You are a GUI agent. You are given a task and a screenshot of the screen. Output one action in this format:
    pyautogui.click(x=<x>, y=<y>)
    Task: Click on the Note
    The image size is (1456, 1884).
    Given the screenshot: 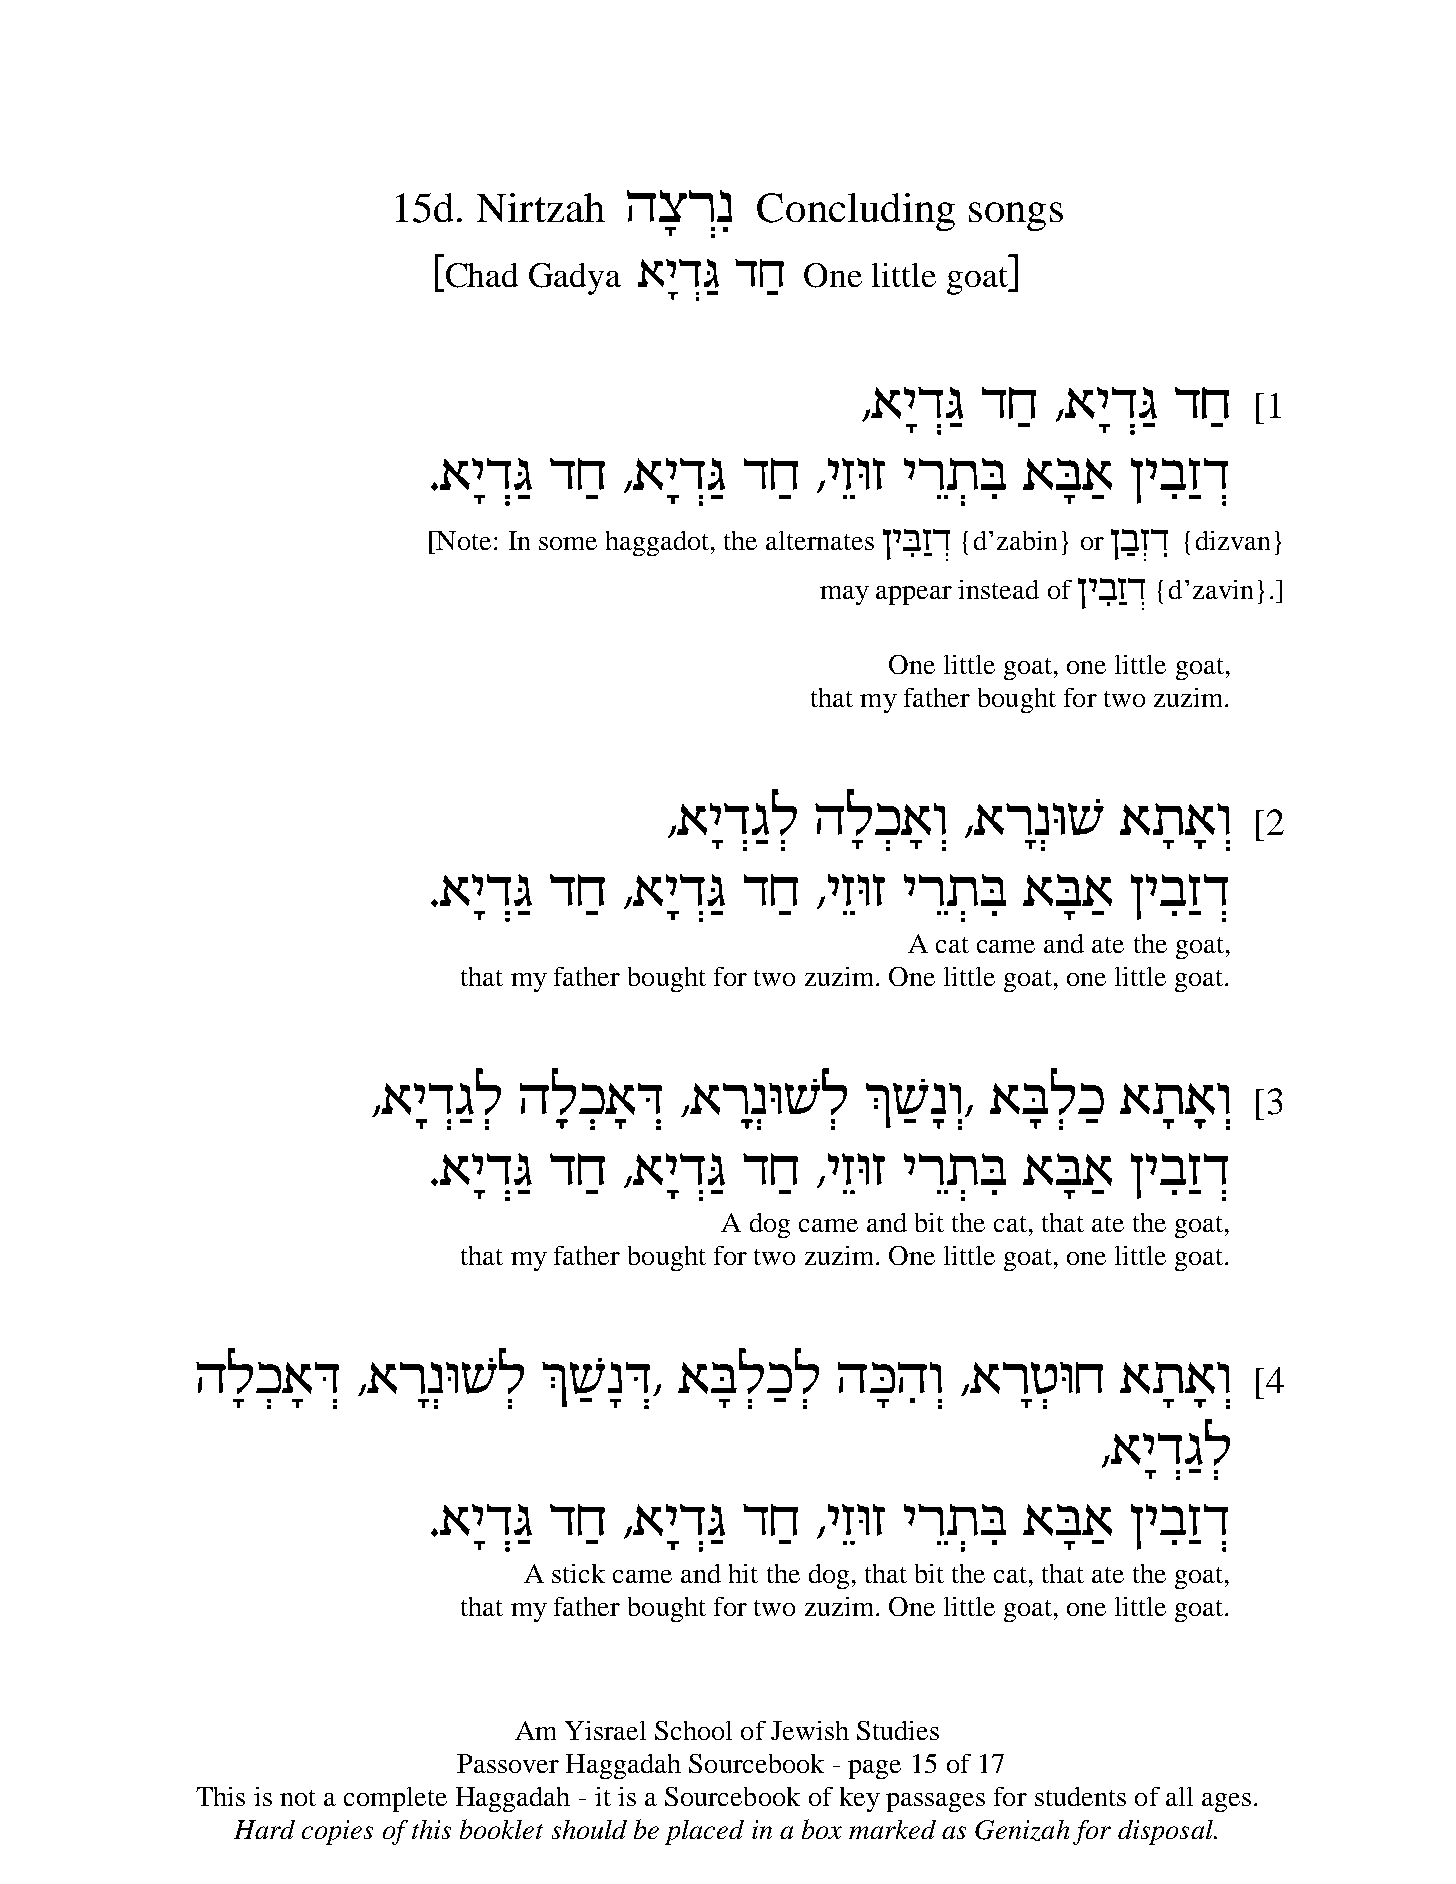 What is the action you would take?
    pyautogui.click(x=463, y=540)
